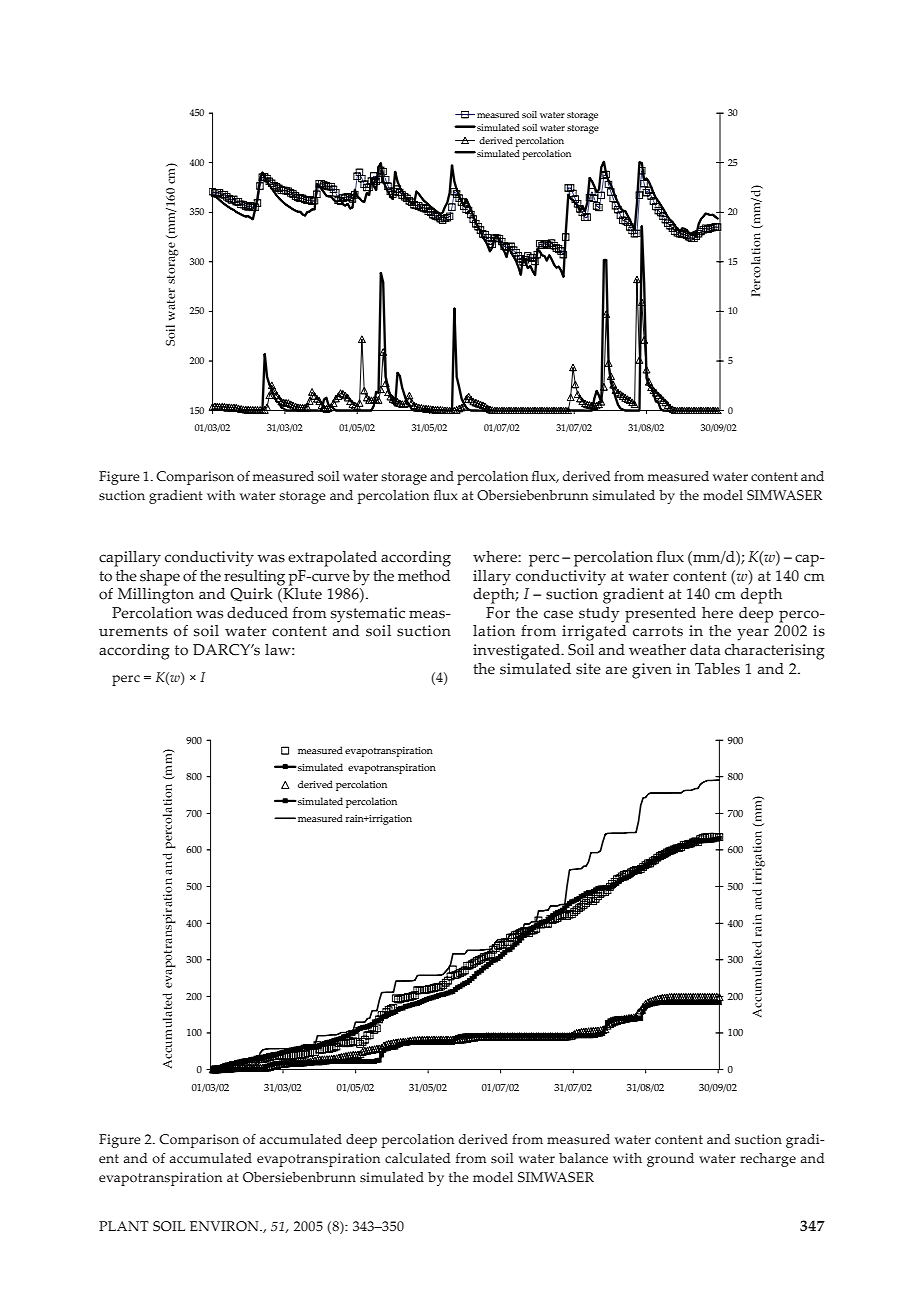  Describe the element at coordinates (588, 669) in the screenshot. I see `site` at that location.
